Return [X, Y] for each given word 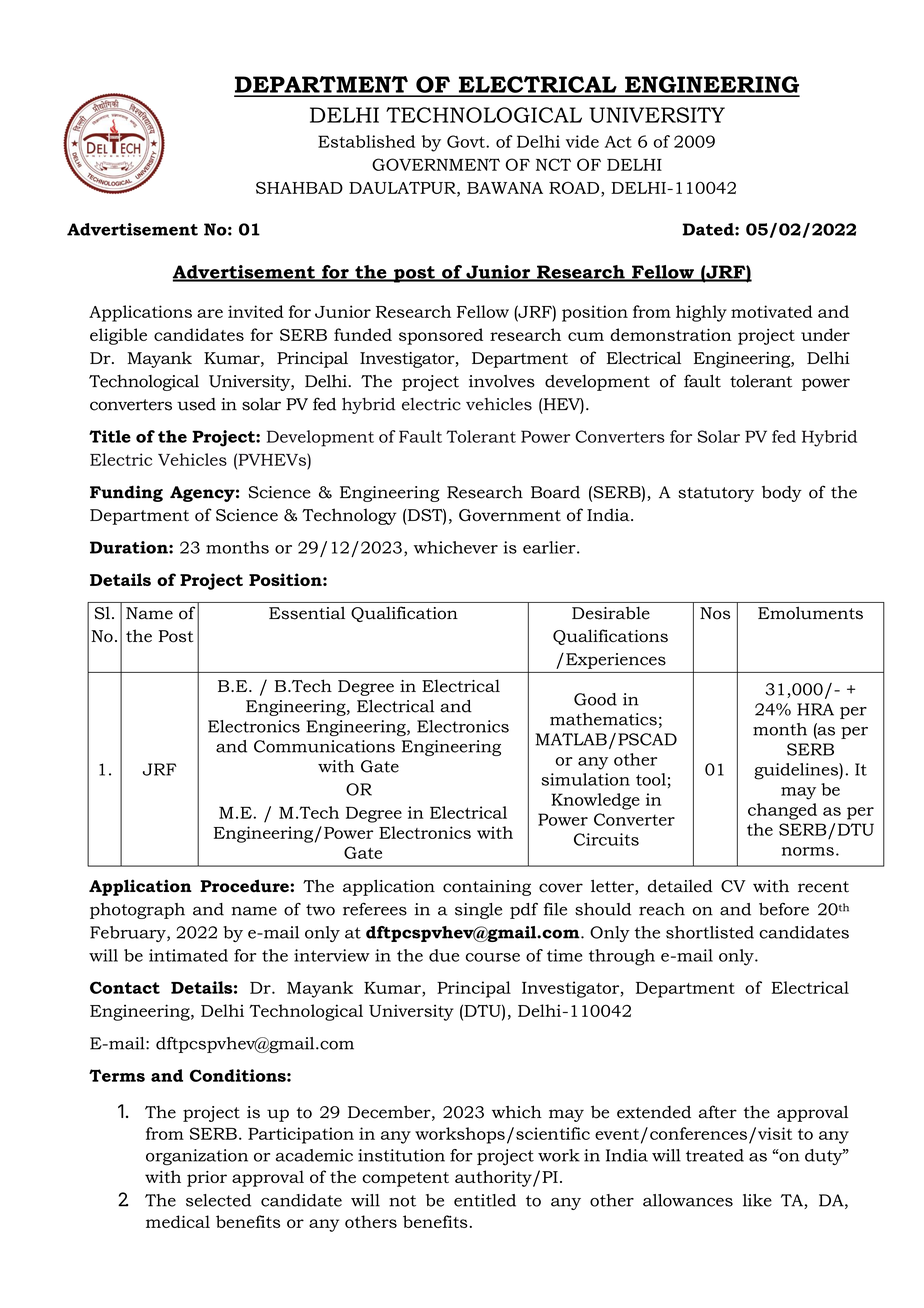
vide [582, 141]
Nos [715, 613]
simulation [586, 779]
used [196, 404]
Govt [467, 141]
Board [555, 492]
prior [207, 1179]
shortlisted [710, 932]
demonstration [671, 334]
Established [366, 141]
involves [502, 381]
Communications [324, 746]
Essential [307, 613]
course [493, 957]
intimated [188, 955]
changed [782, 811]
